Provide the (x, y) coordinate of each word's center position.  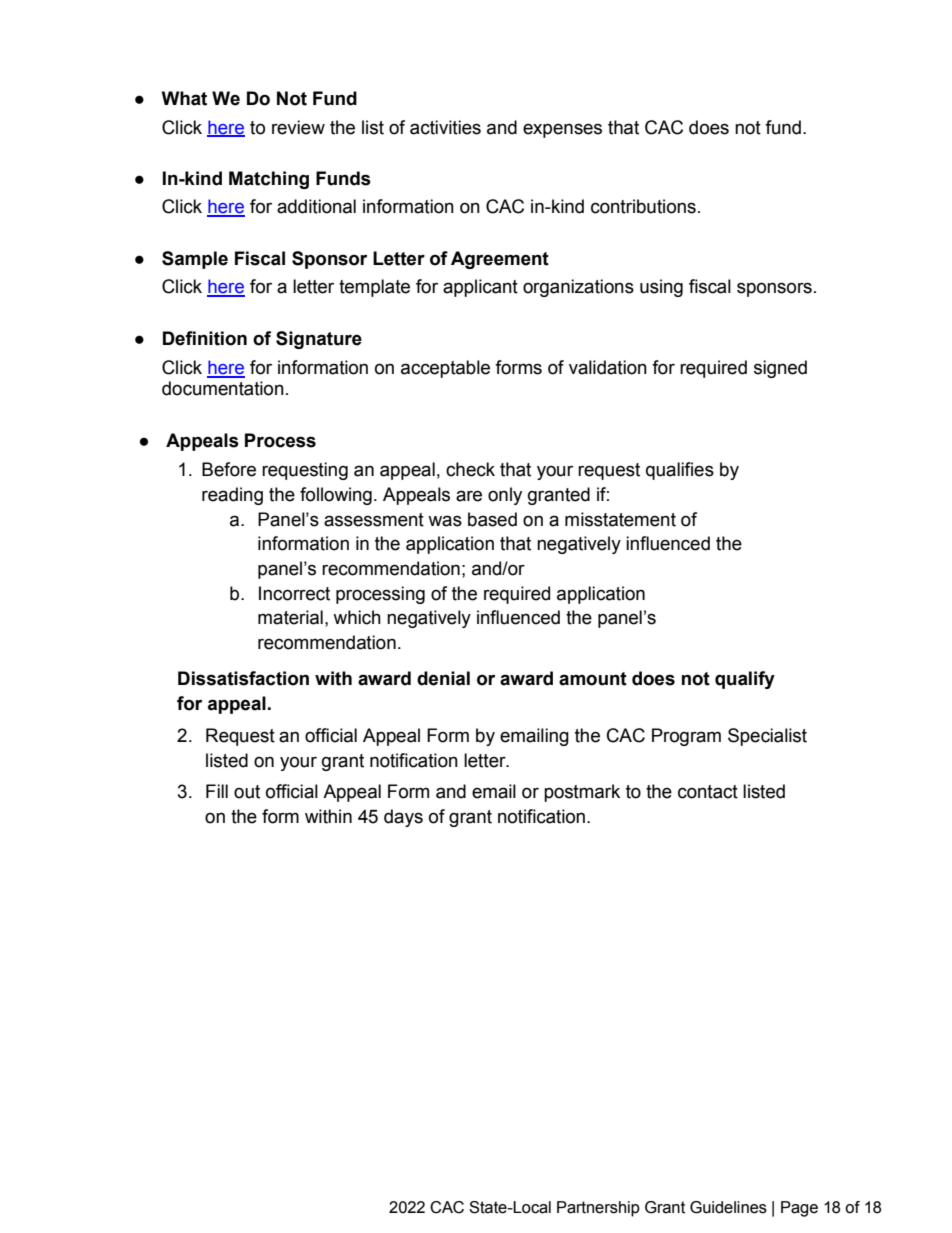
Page (799, 1209)
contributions (643, 206)
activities (445, 127)
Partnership (598, 1209)
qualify (745, 680)
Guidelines (728, 1207)
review (298, 127)
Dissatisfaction (243, 678)
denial (443, 678)
